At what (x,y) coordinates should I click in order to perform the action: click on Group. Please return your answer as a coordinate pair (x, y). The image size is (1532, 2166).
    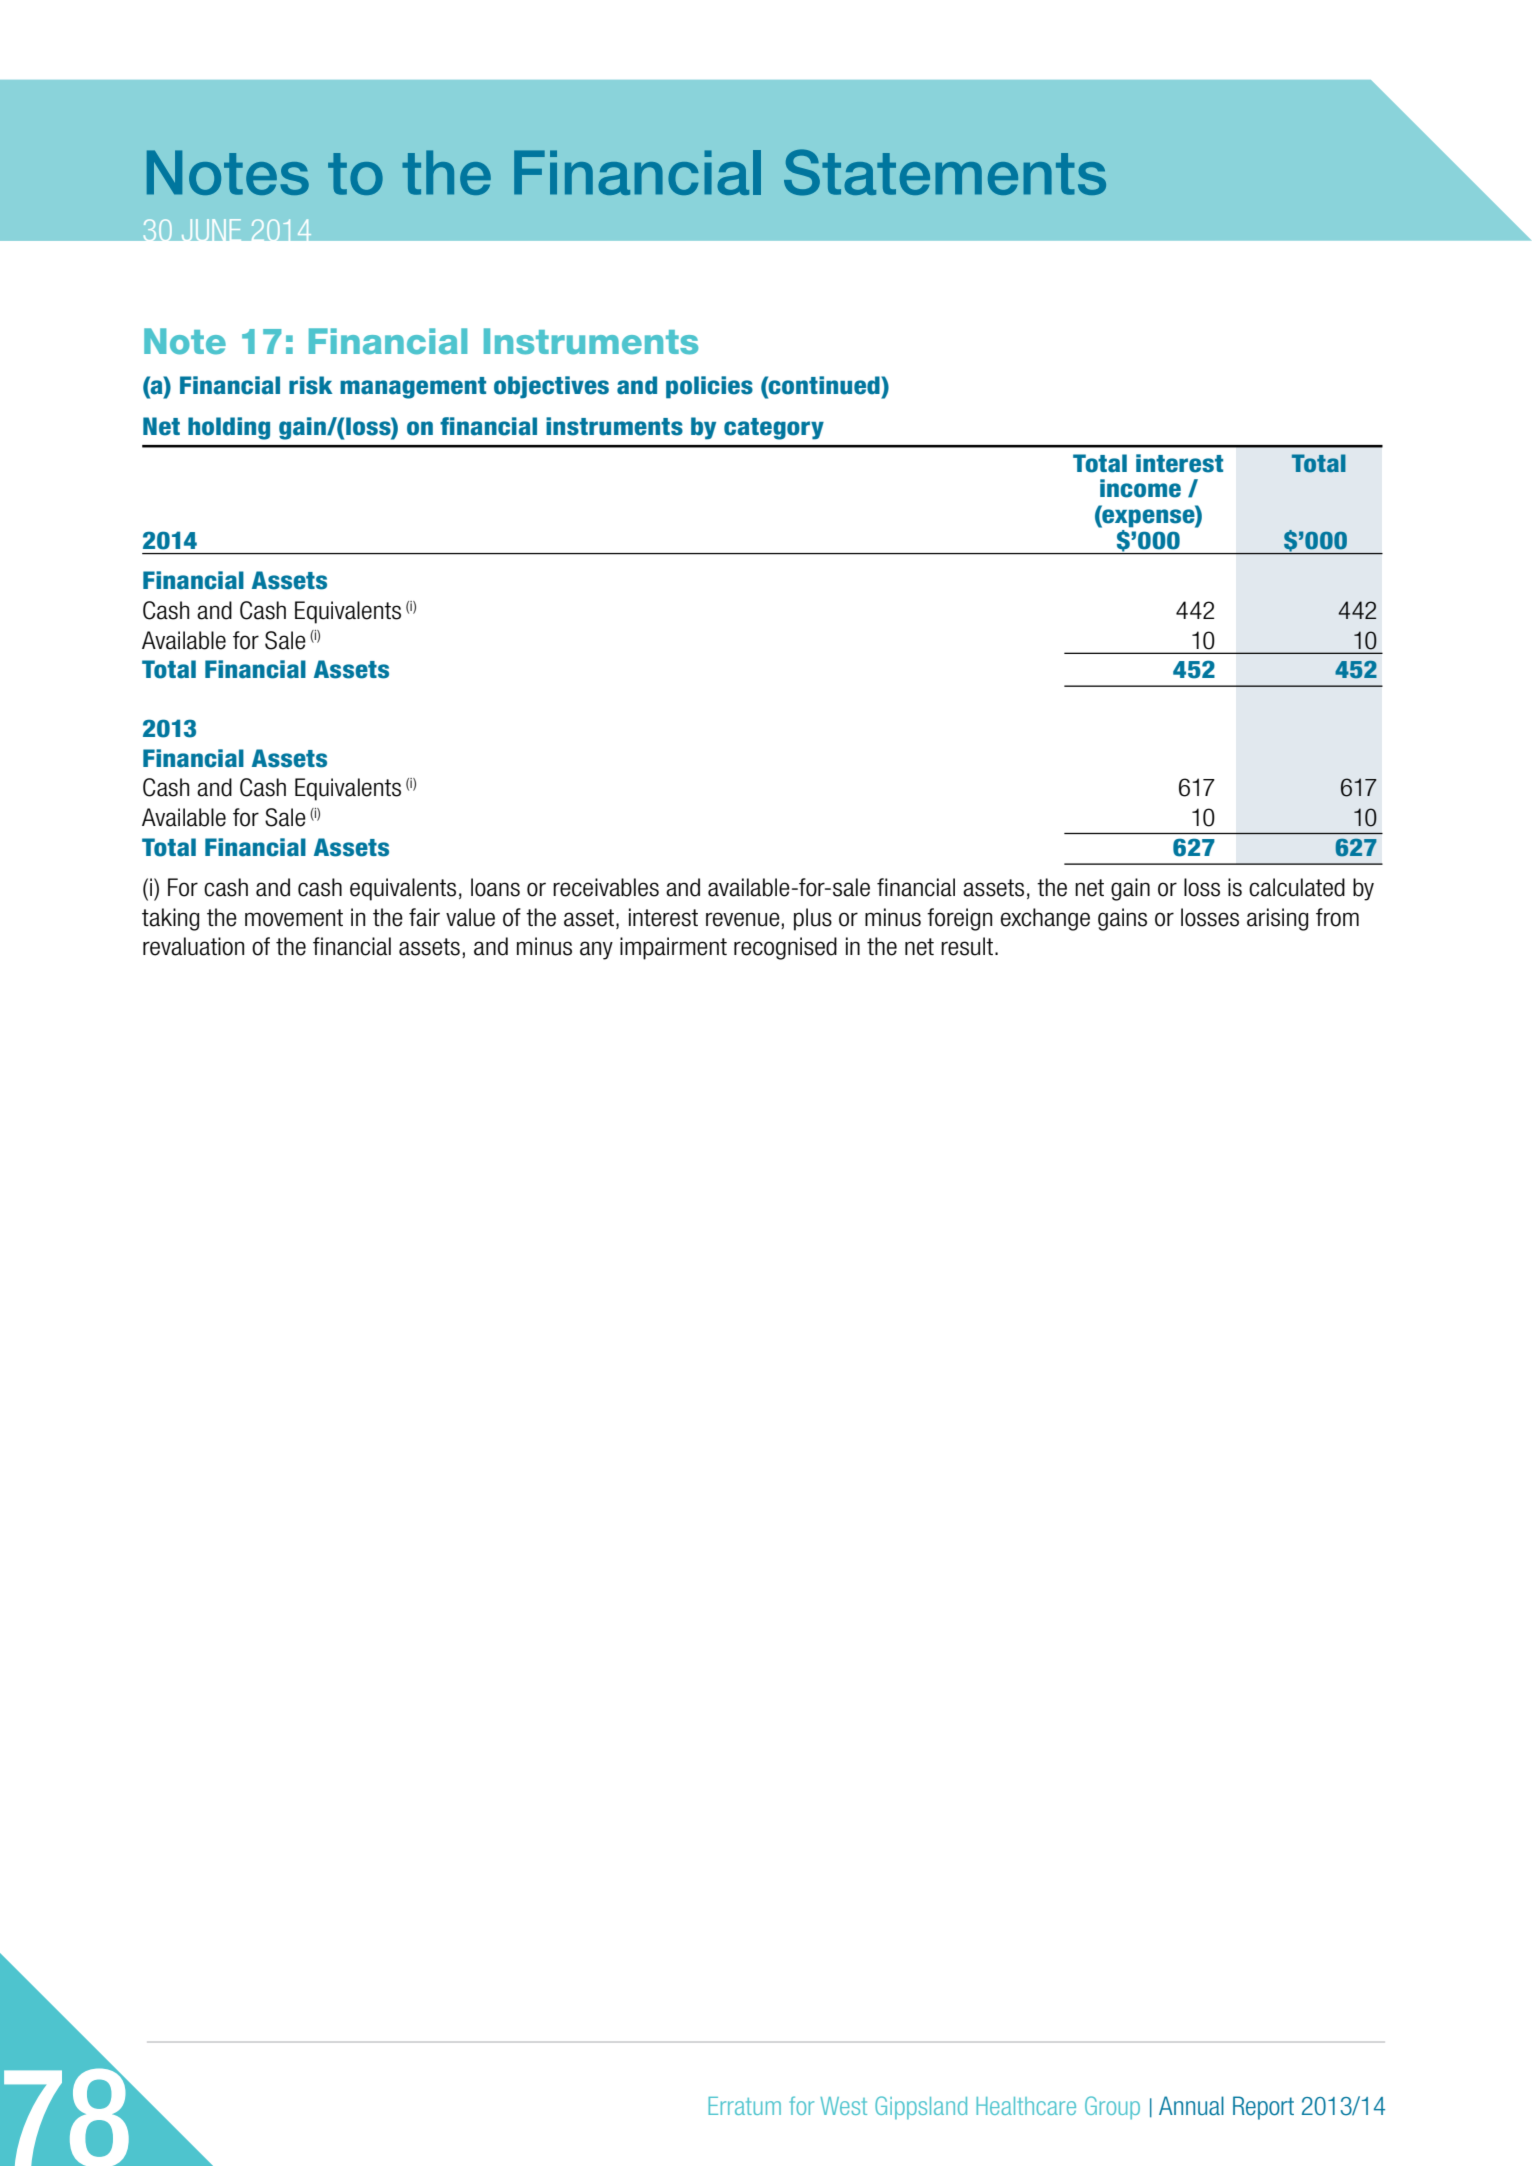
    Looking at the image, I should click on (1112, 2107).
